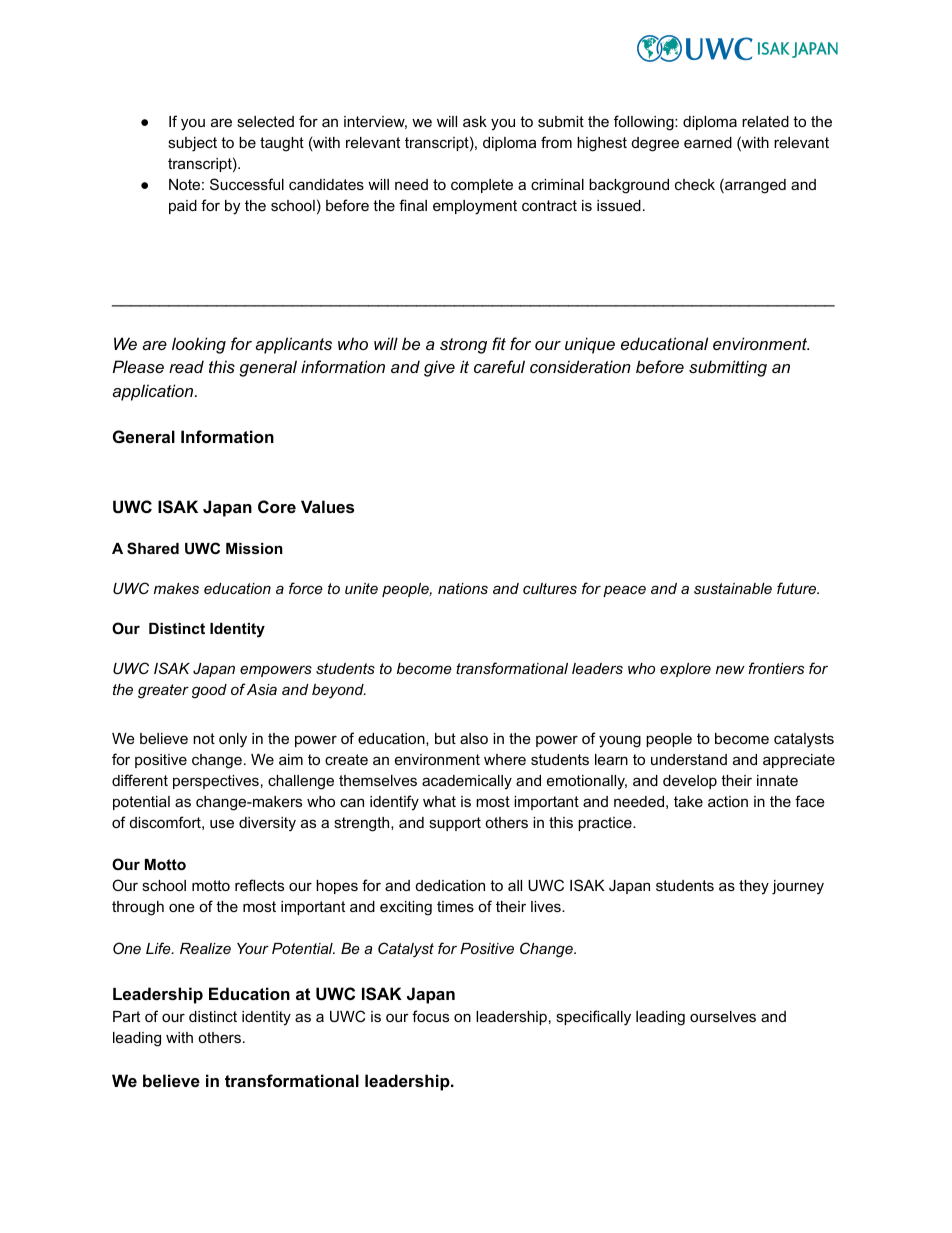 The width and height of the document is (952, 1233). Describe the element at coordinates (192, 144) in the document. I see `subject` at that location.
